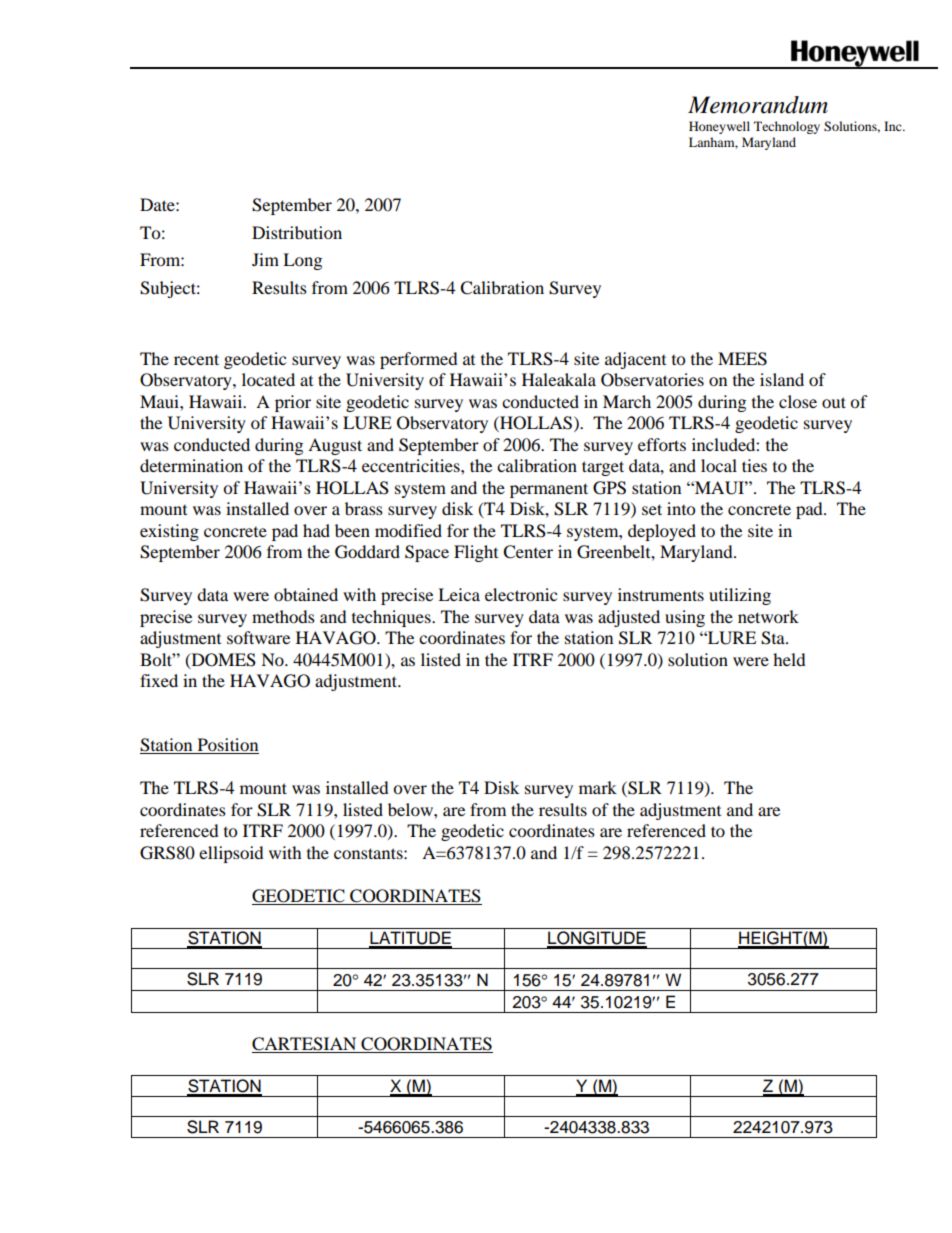 The image size is (952, 1233). What do you see at coordinates (297, 232) in the document?
I see `Distribution` at bounding box center [297, 232].
